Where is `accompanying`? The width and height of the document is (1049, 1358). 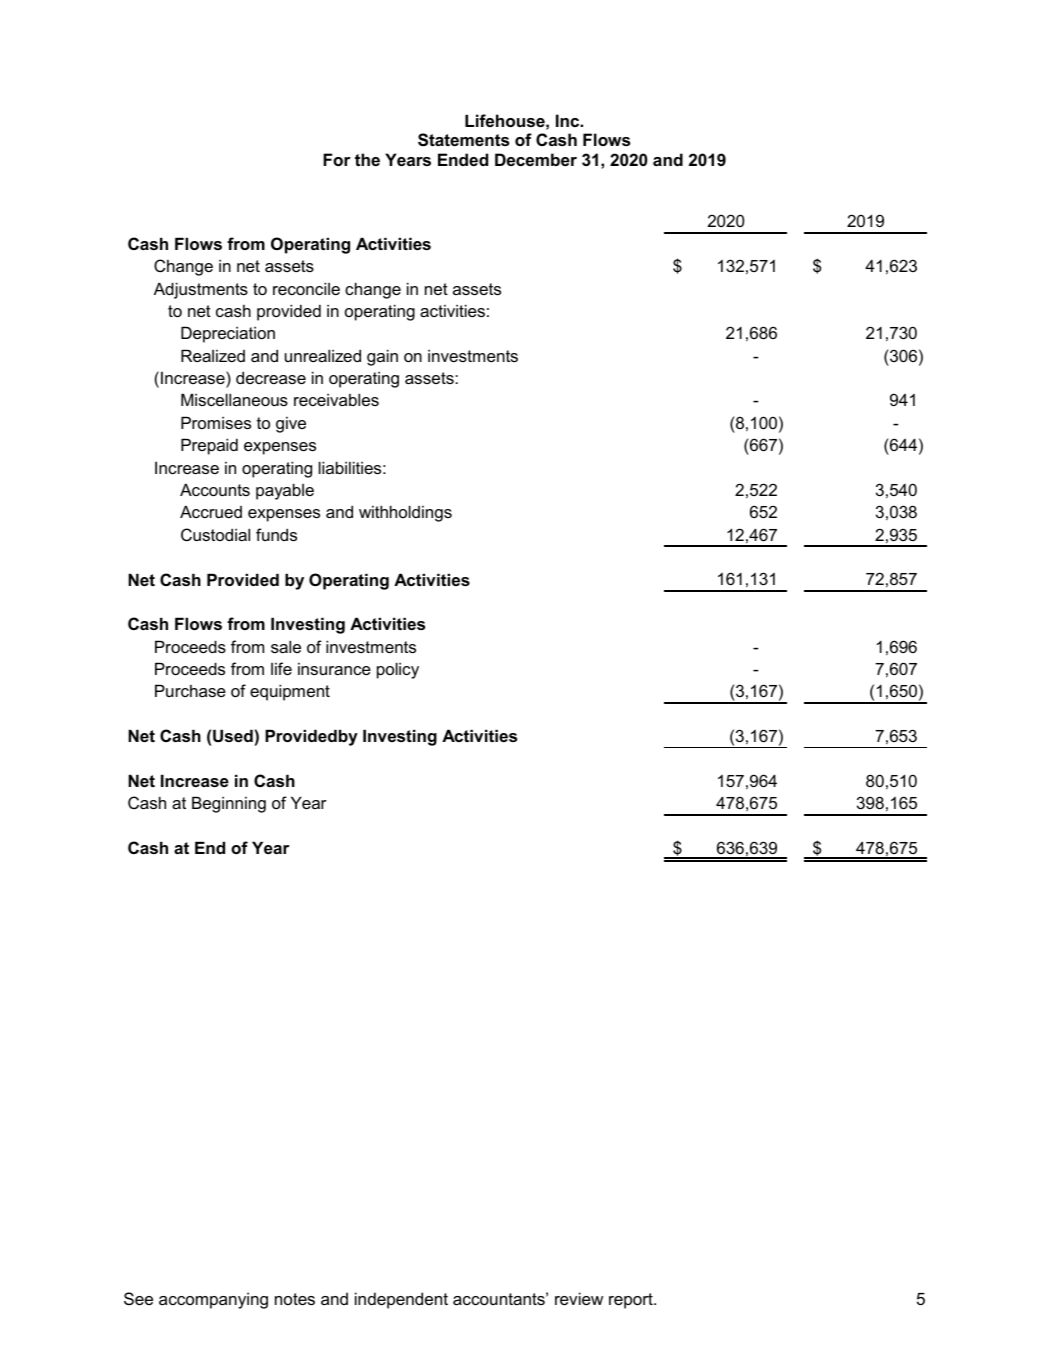
accompanying is located at coordinates (213, 1300).
